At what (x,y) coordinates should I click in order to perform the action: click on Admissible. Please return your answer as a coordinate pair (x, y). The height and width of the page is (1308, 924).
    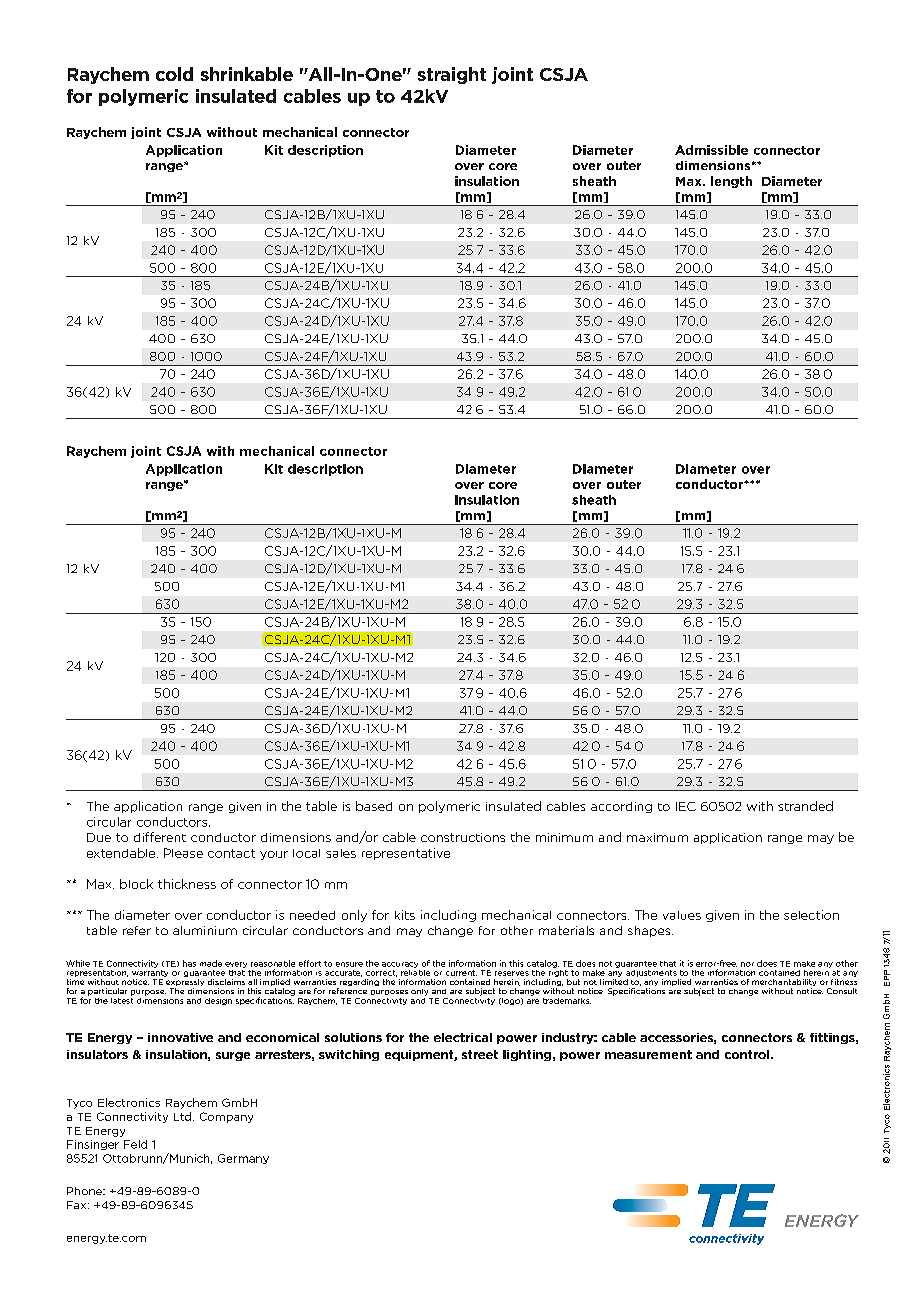
    Looking at the image, I should click on (711, 150).
